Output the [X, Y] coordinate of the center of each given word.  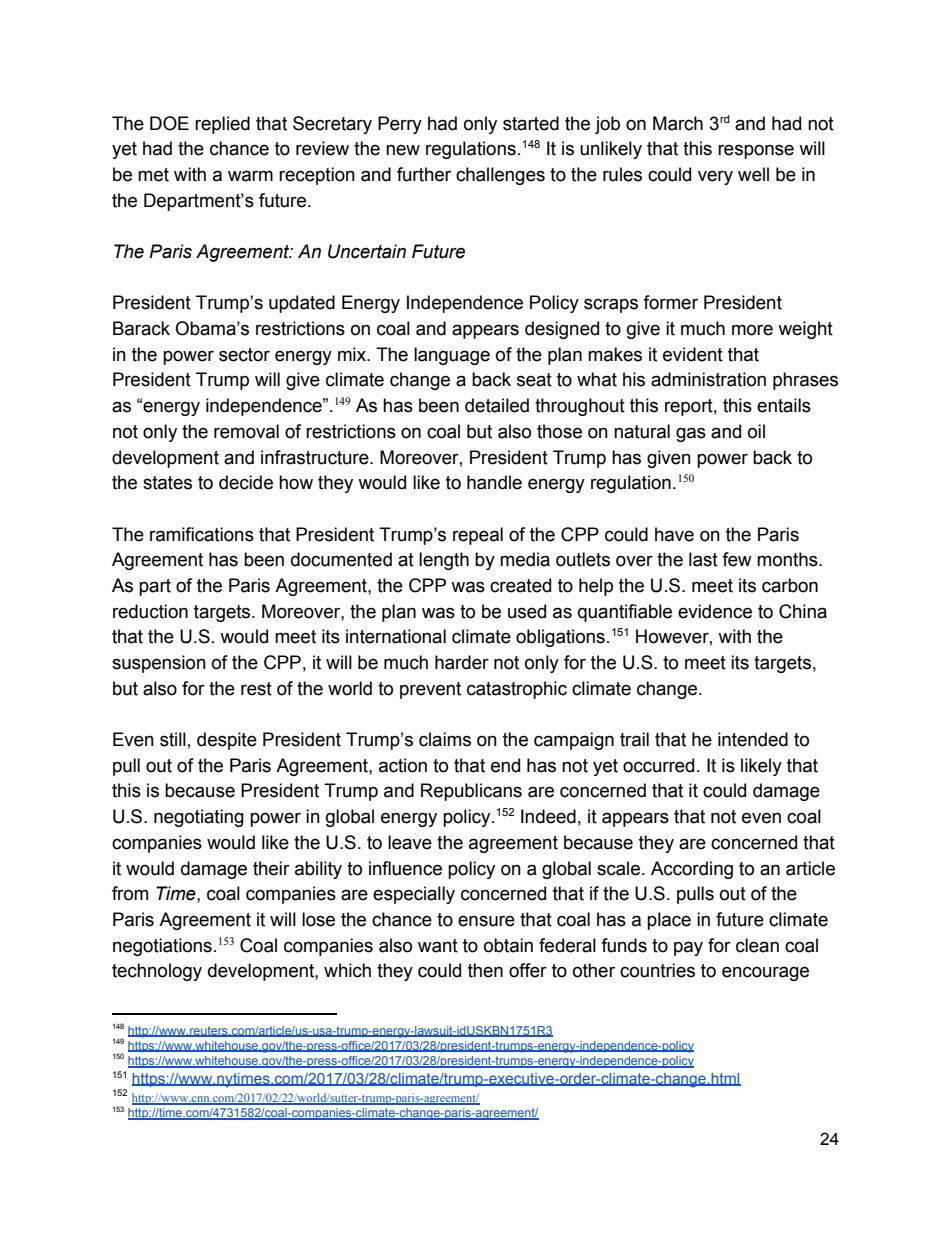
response [756, 151]
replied [222, 125]
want [438, 946]
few [737, 559]
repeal [478, 536]
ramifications [202, 534]
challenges [500, 176]
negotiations [162, 947]
